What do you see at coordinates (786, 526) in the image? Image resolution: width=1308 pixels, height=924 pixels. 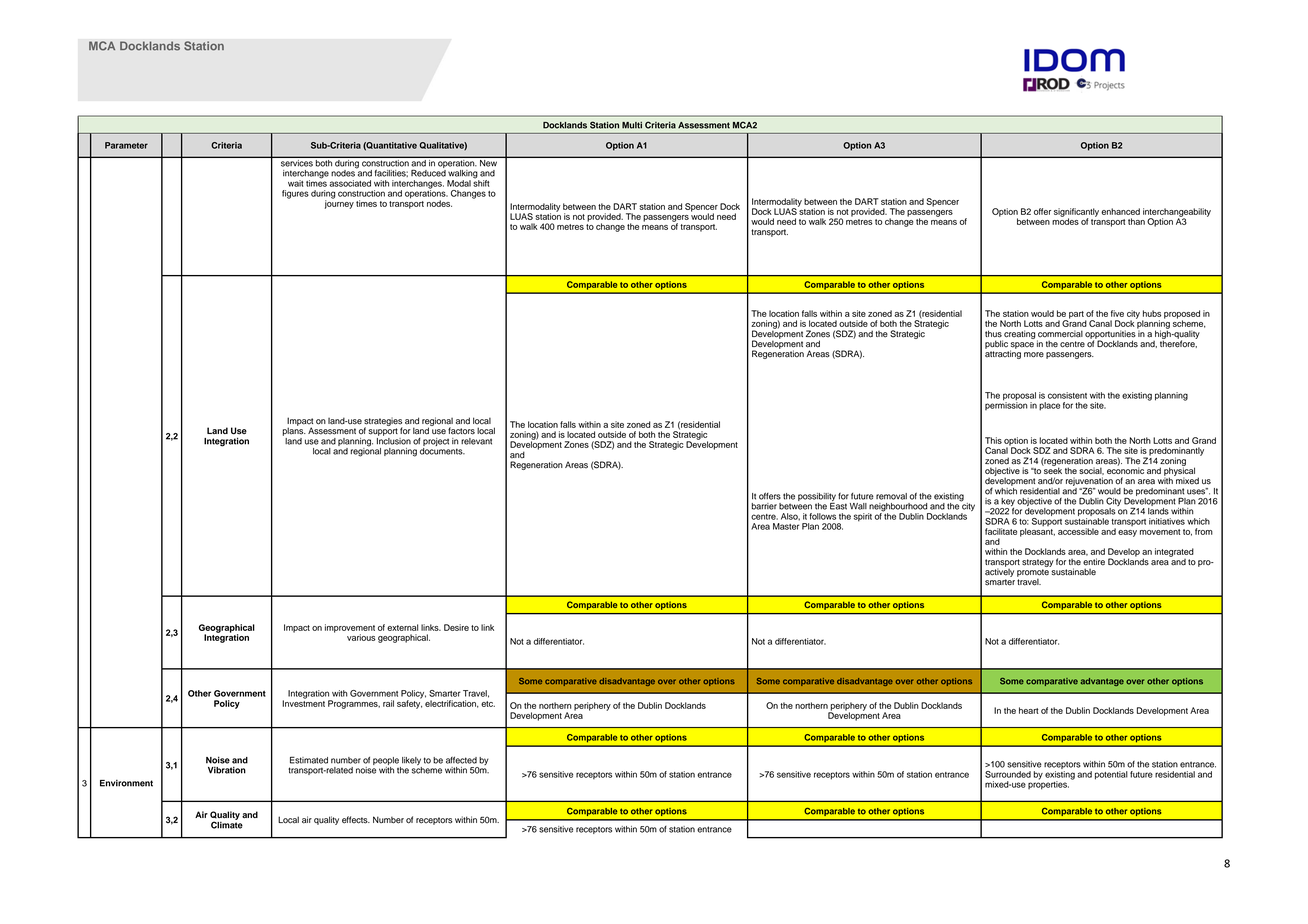 I see `Master` at bounding box center [786, 526].
